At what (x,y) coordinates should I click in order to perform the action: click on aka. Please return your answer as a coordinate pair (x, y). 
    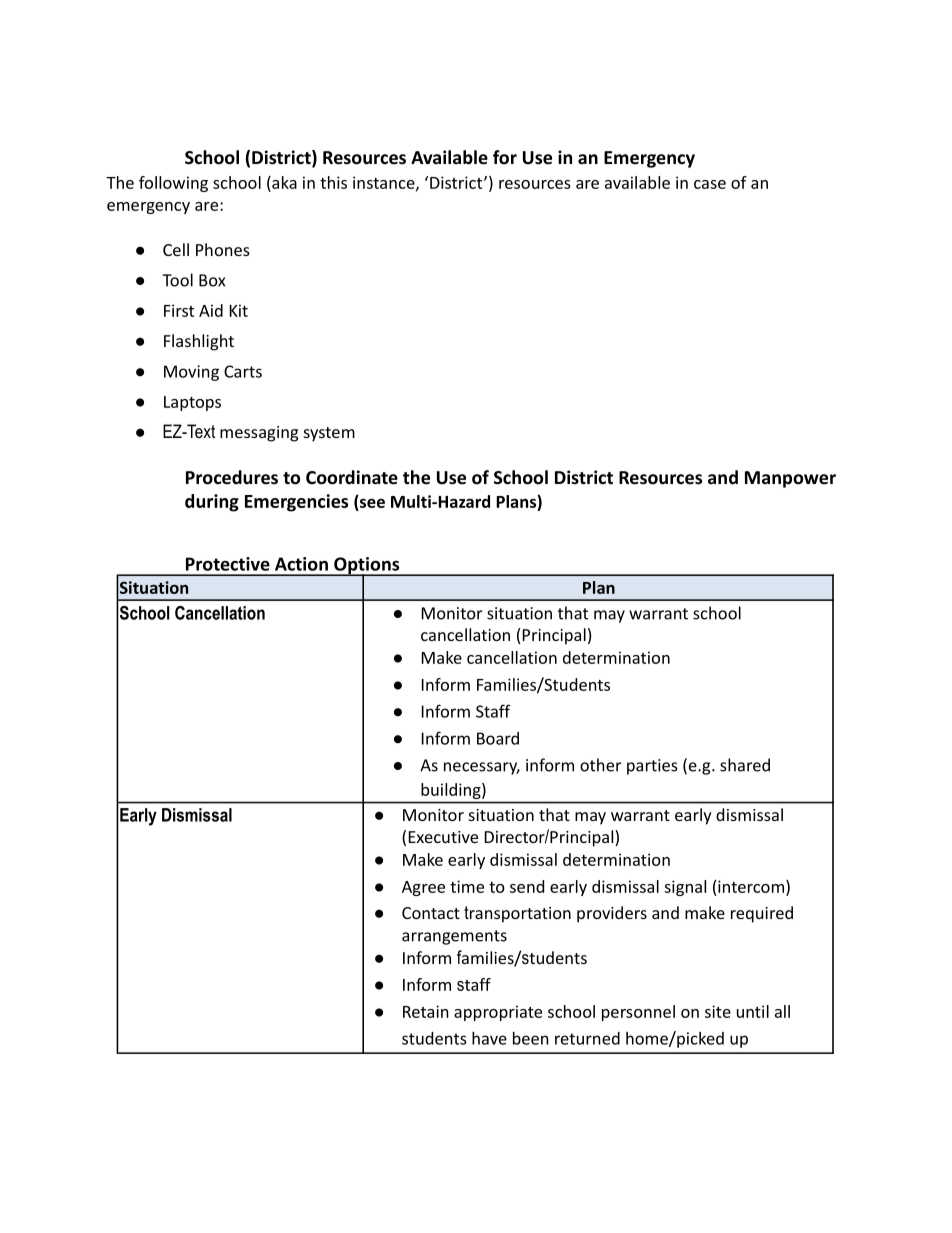
    Looking at the image, I should click on (283, 182).
